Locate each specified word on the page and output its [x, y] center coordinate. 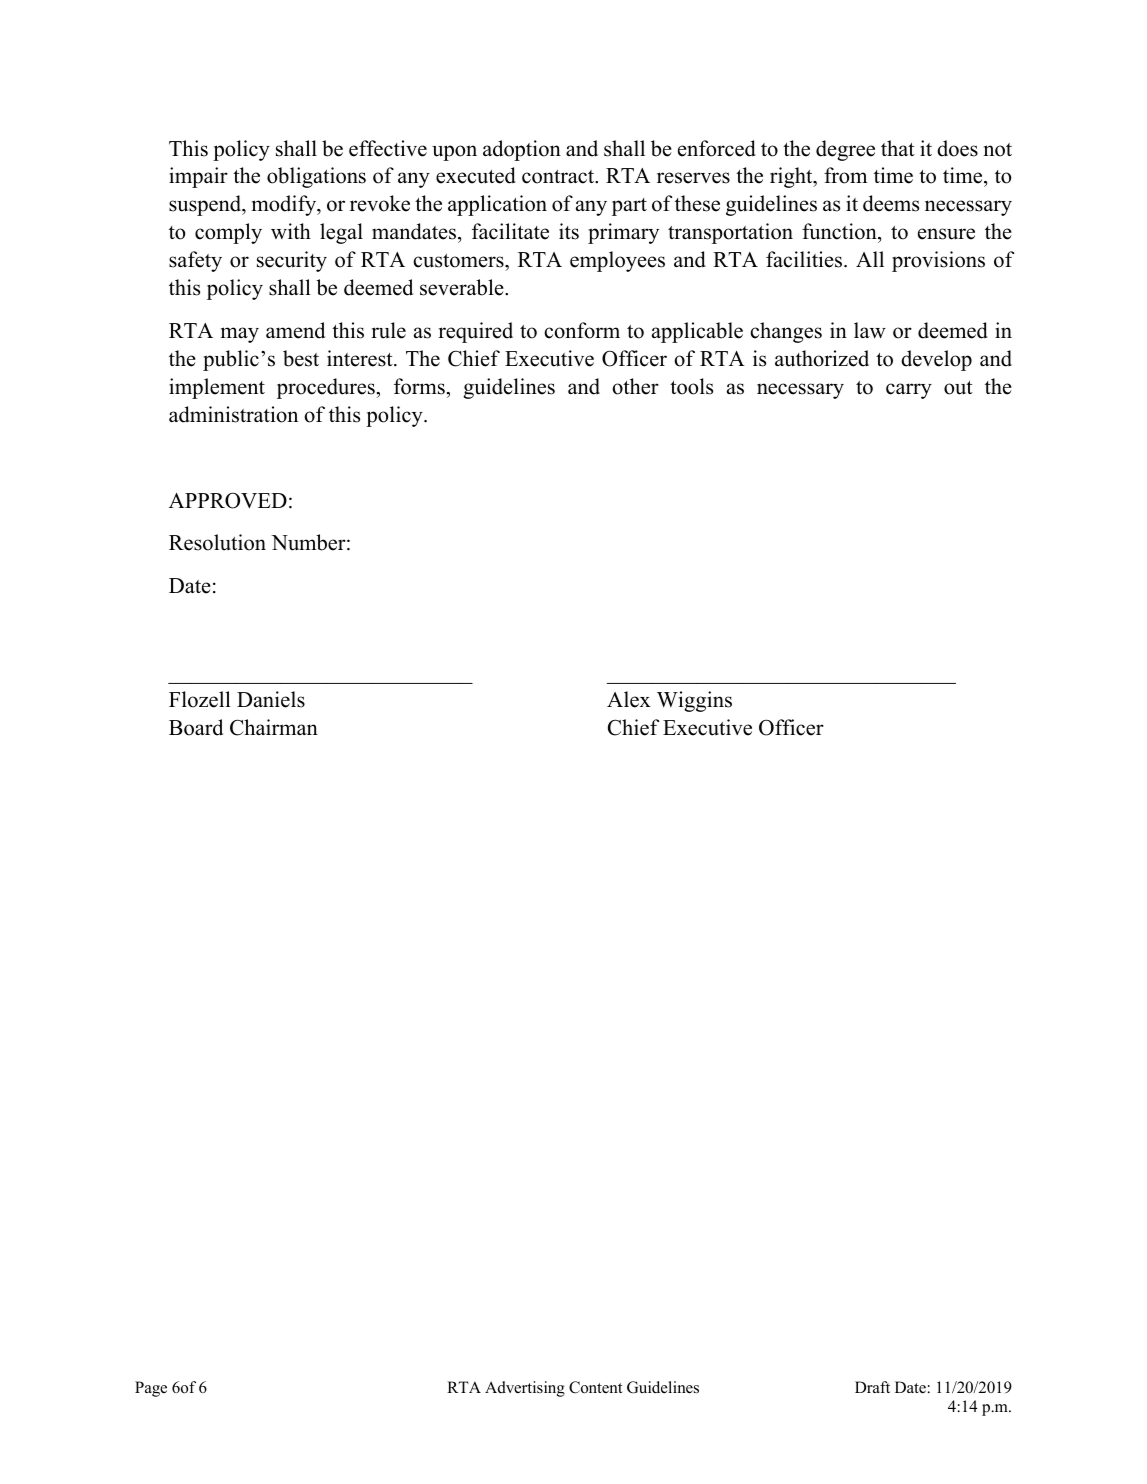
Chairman [274, 727]
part [629, 207]
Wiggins [694, 701]
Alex [629, 699]
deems [891, 203]
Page [151, 1389]
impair [198, 177]
